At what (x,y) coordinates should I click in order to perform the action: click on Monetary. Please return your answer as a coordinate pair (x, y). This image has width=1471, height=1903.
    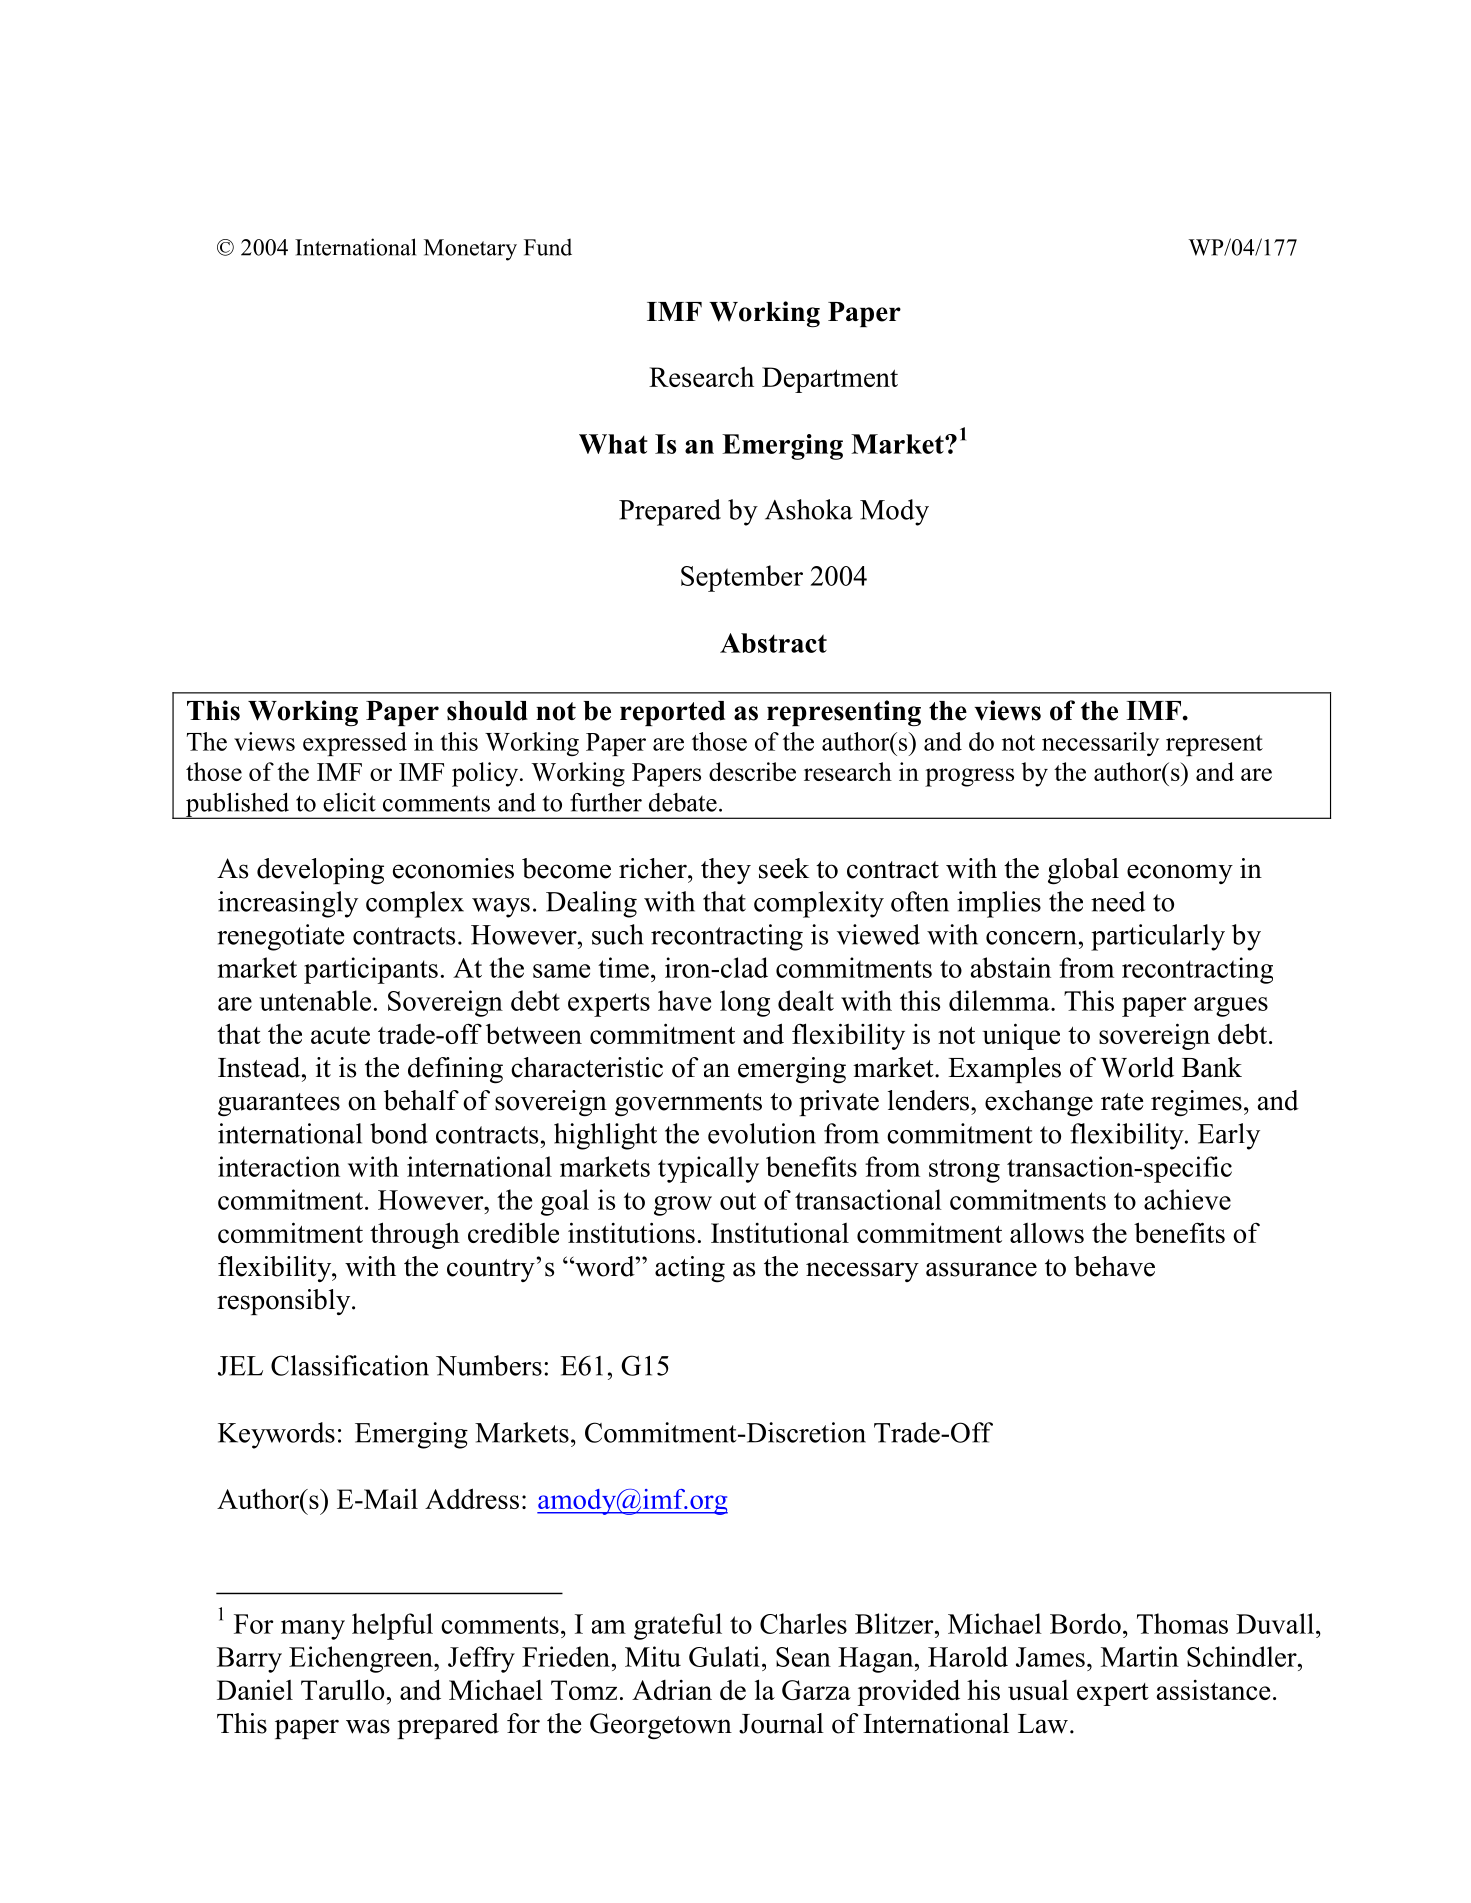
    Looking at the image, I should click on (470, 250).
